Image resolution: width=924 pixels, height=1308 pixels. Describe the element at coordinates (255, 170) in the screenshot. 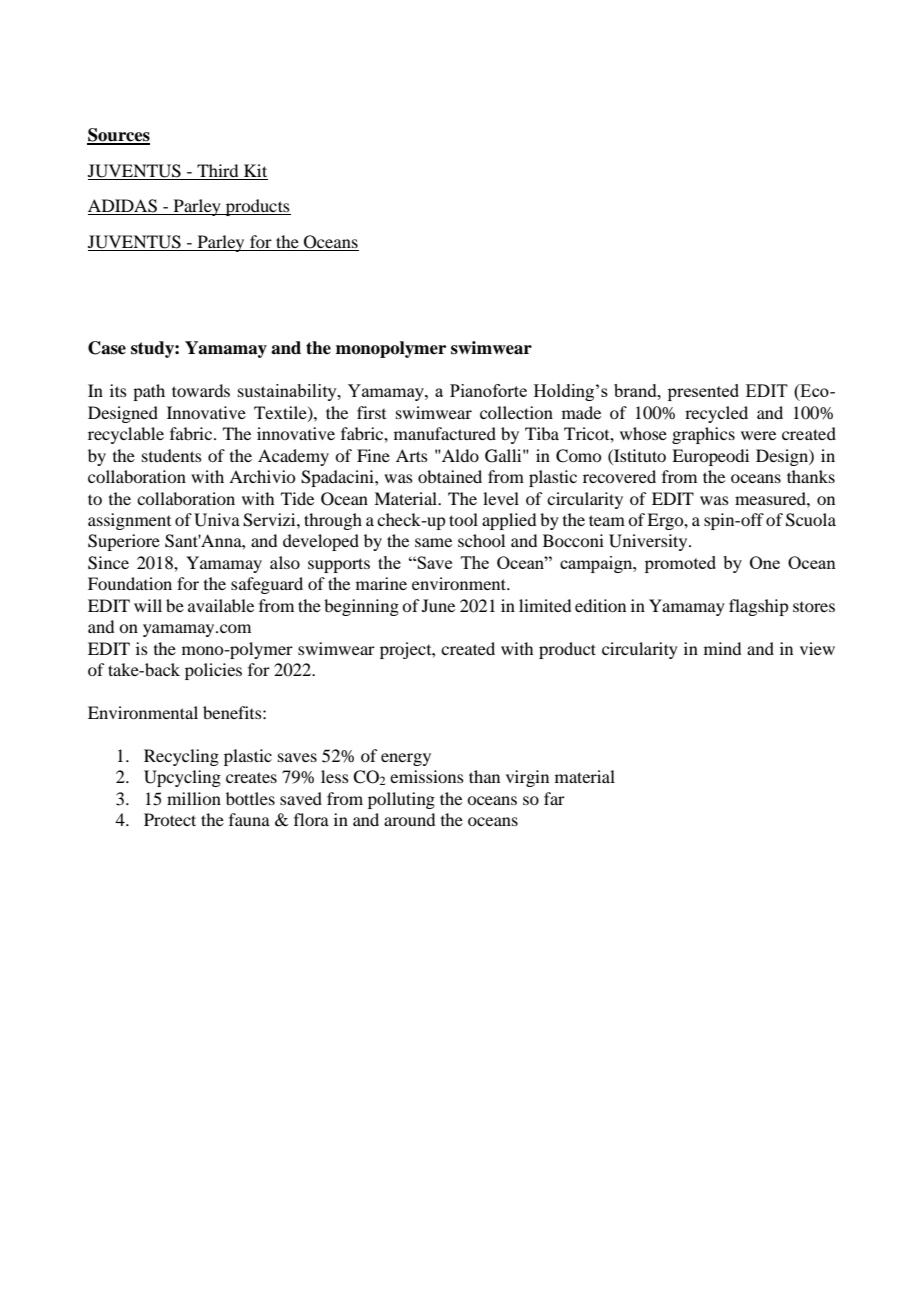

I see `Kit` at that location.
